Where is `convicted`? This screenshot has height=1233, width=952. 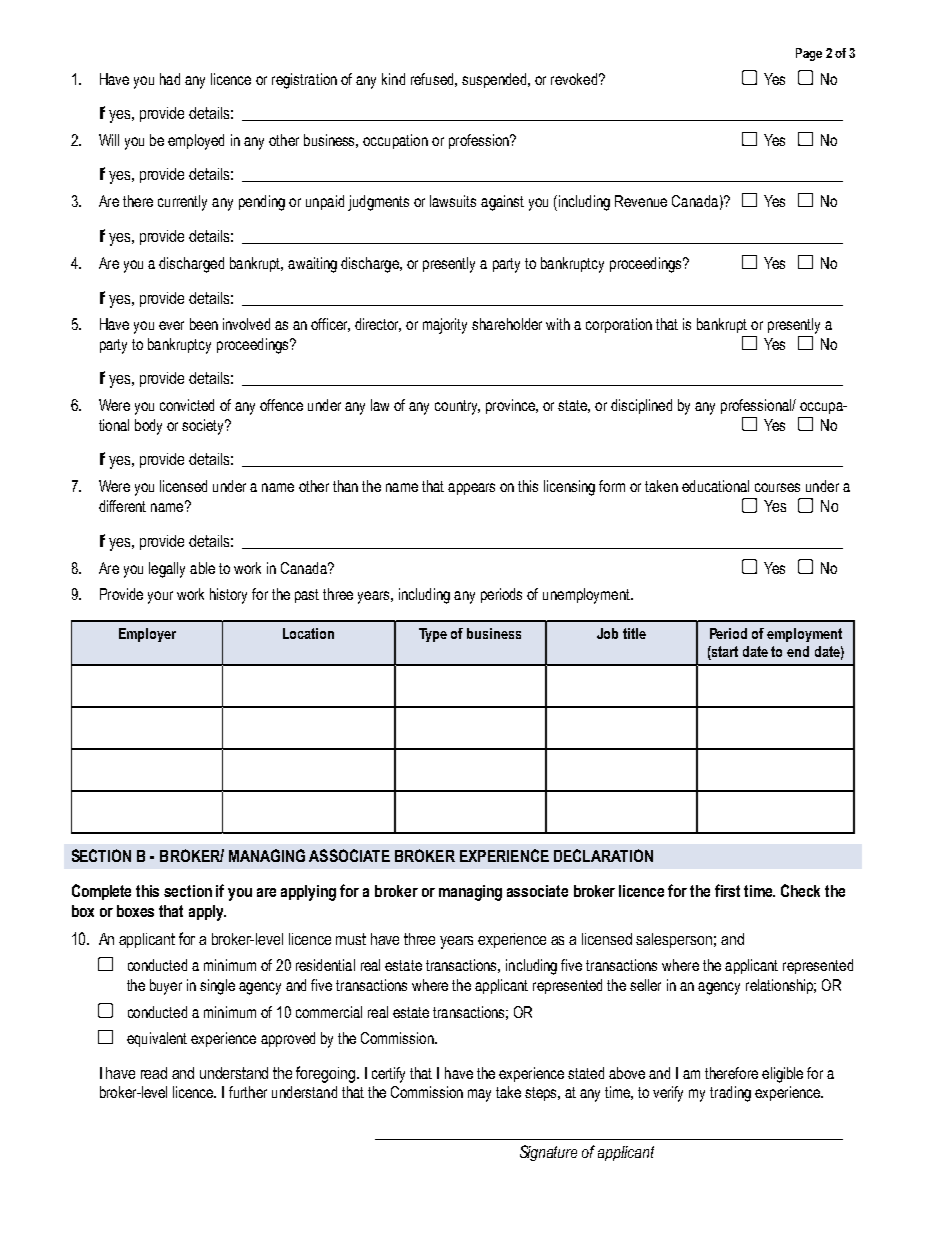
convicted is located at coordinates (187, 405).
